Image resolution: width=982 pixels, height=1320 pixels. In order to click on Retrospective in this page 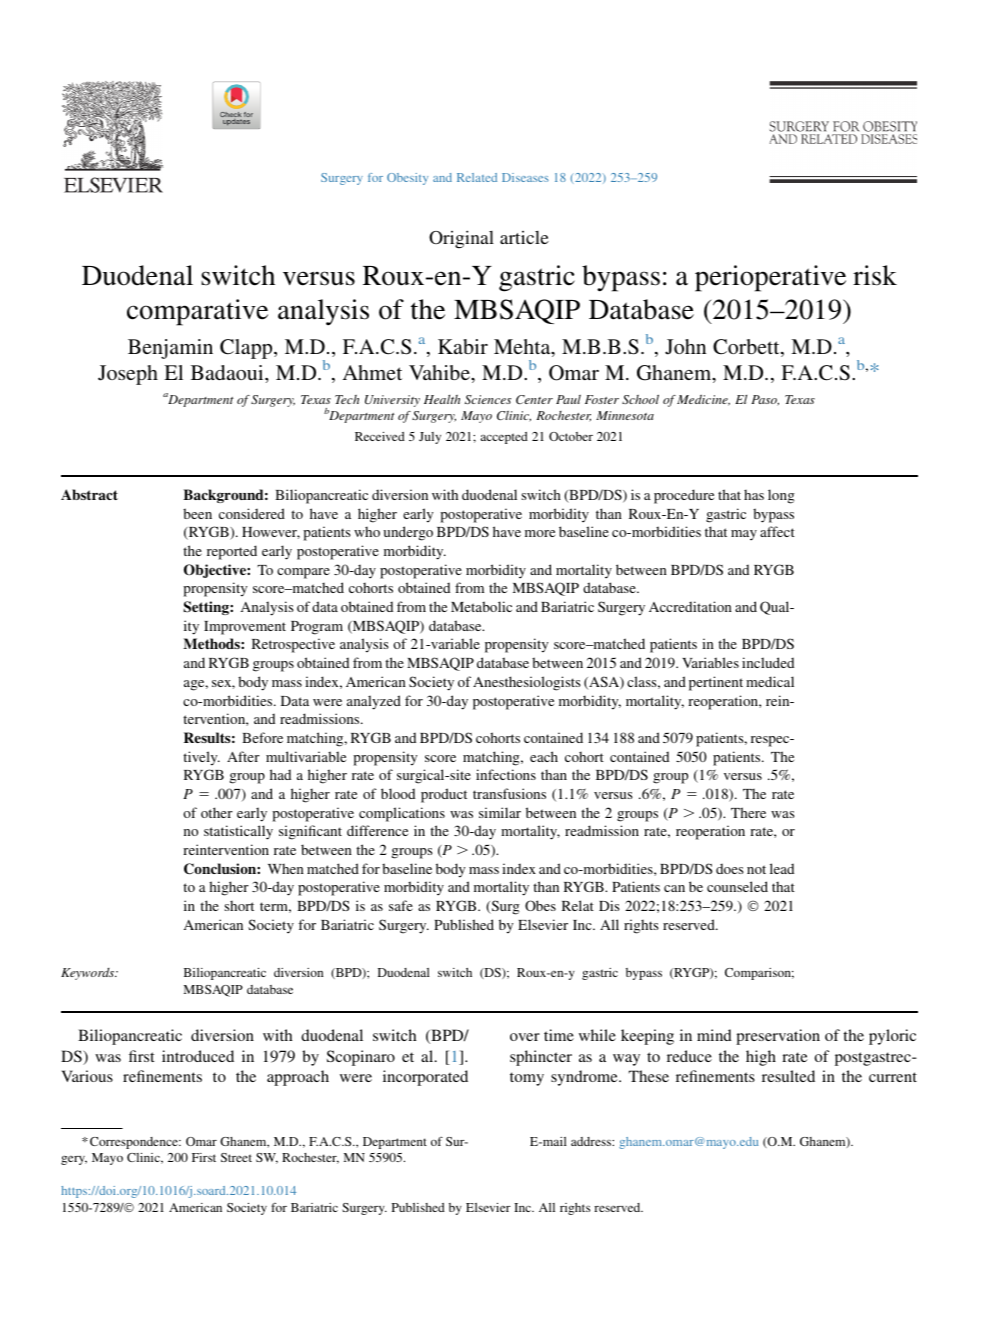, I will do `click(293, 645)`.
